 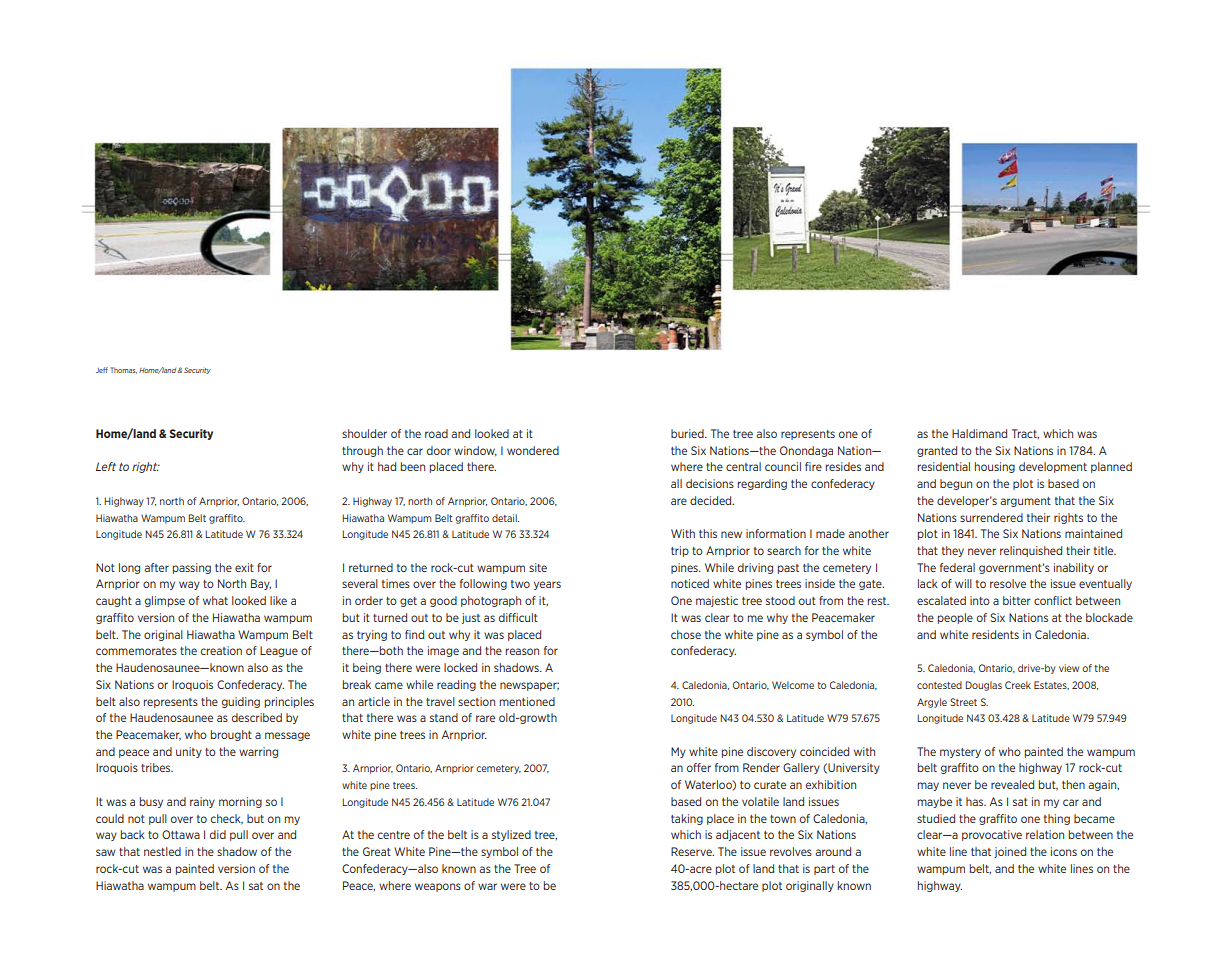 I want to click on Left, so click(x=106, y=466).
